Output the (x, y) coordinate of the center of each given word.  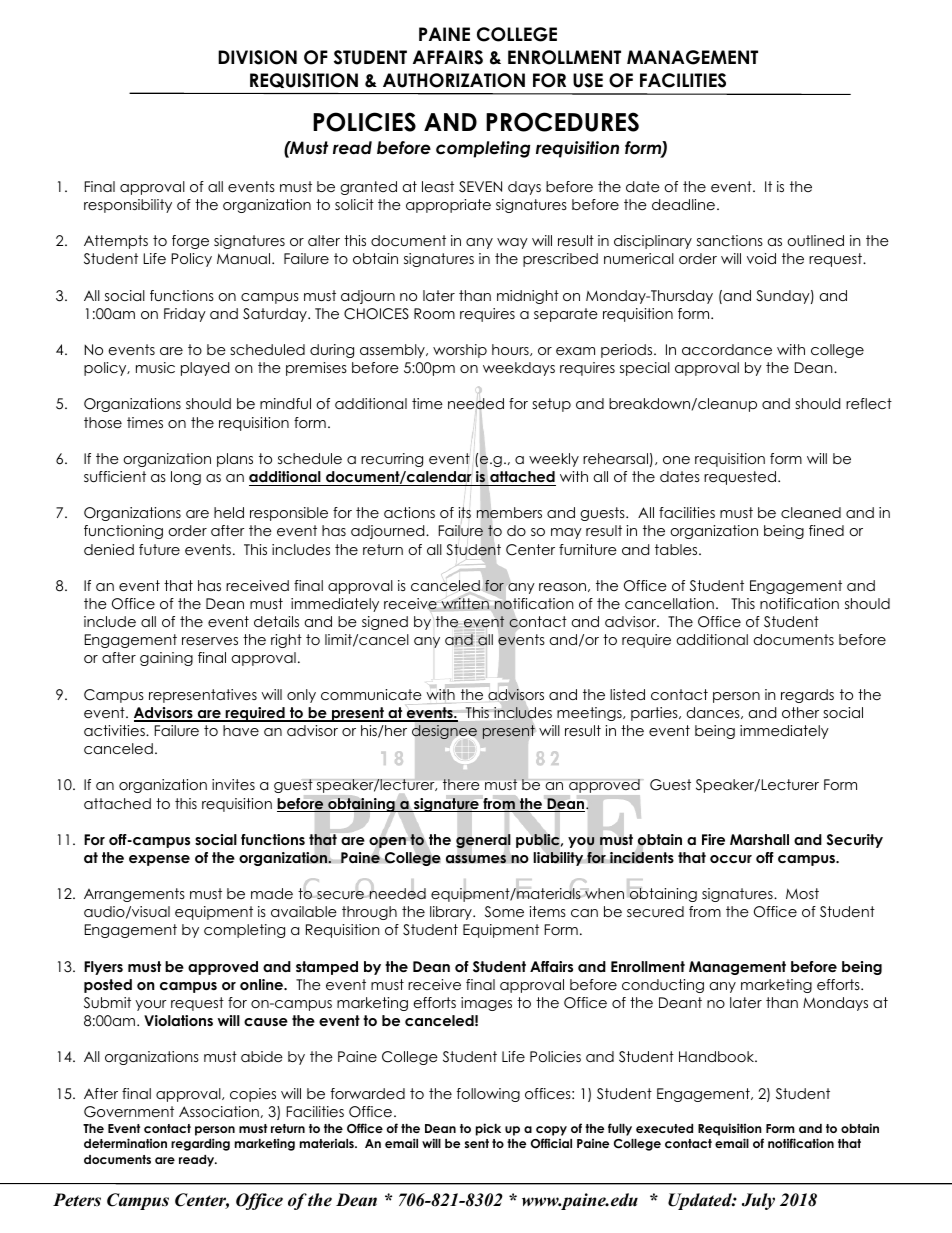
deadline (683, 204)
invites (233, 784)
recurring (392, 460)
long (186, 478)
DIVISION (257, 57)
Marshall (759, 839)
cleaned (811, 512)
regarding (200, 1144)
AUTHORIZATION (454, 80)
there (461, 784)
